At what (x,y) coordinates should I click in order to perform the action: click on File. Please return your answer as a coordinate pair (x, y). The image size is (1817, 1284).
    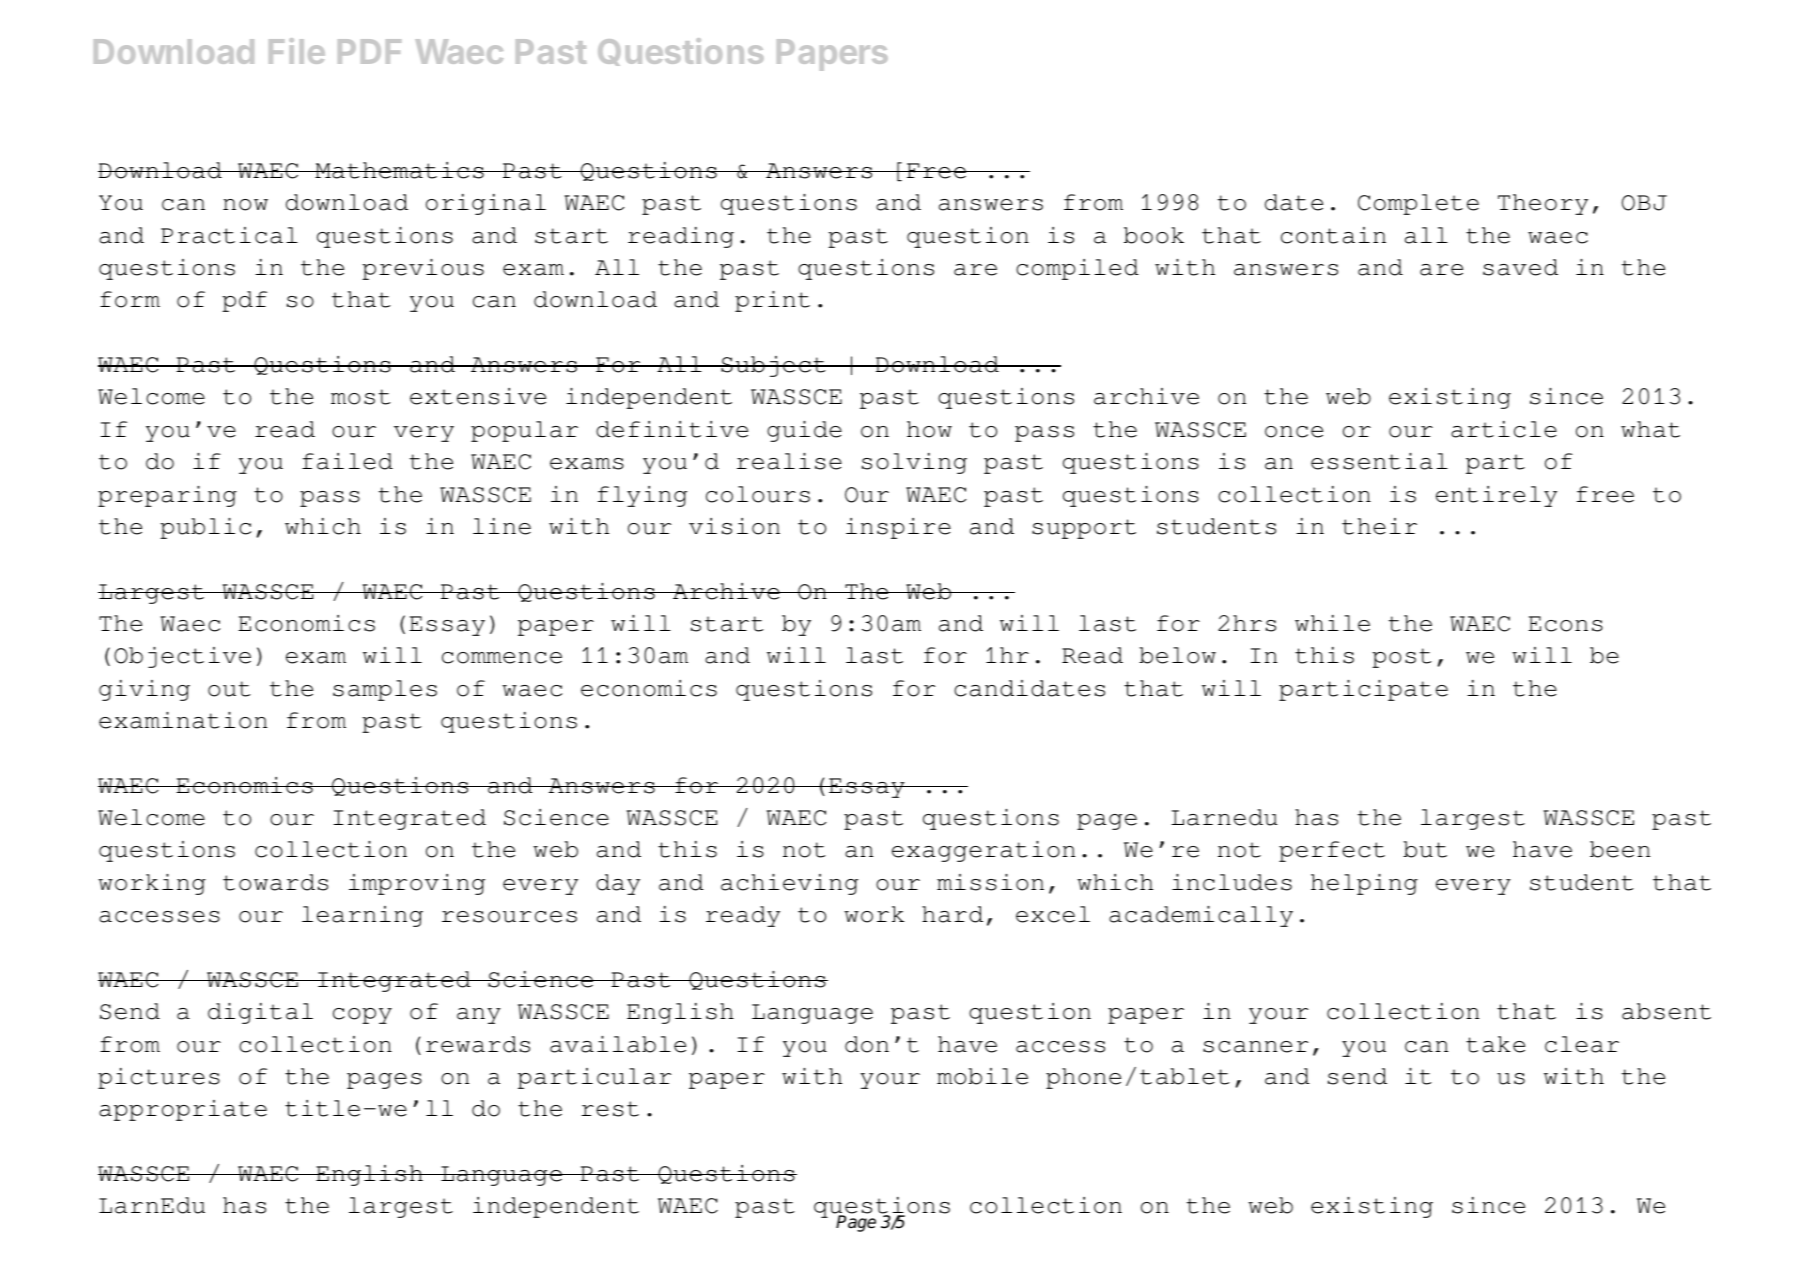
    Looking at the image, I should click on (297, 51).
